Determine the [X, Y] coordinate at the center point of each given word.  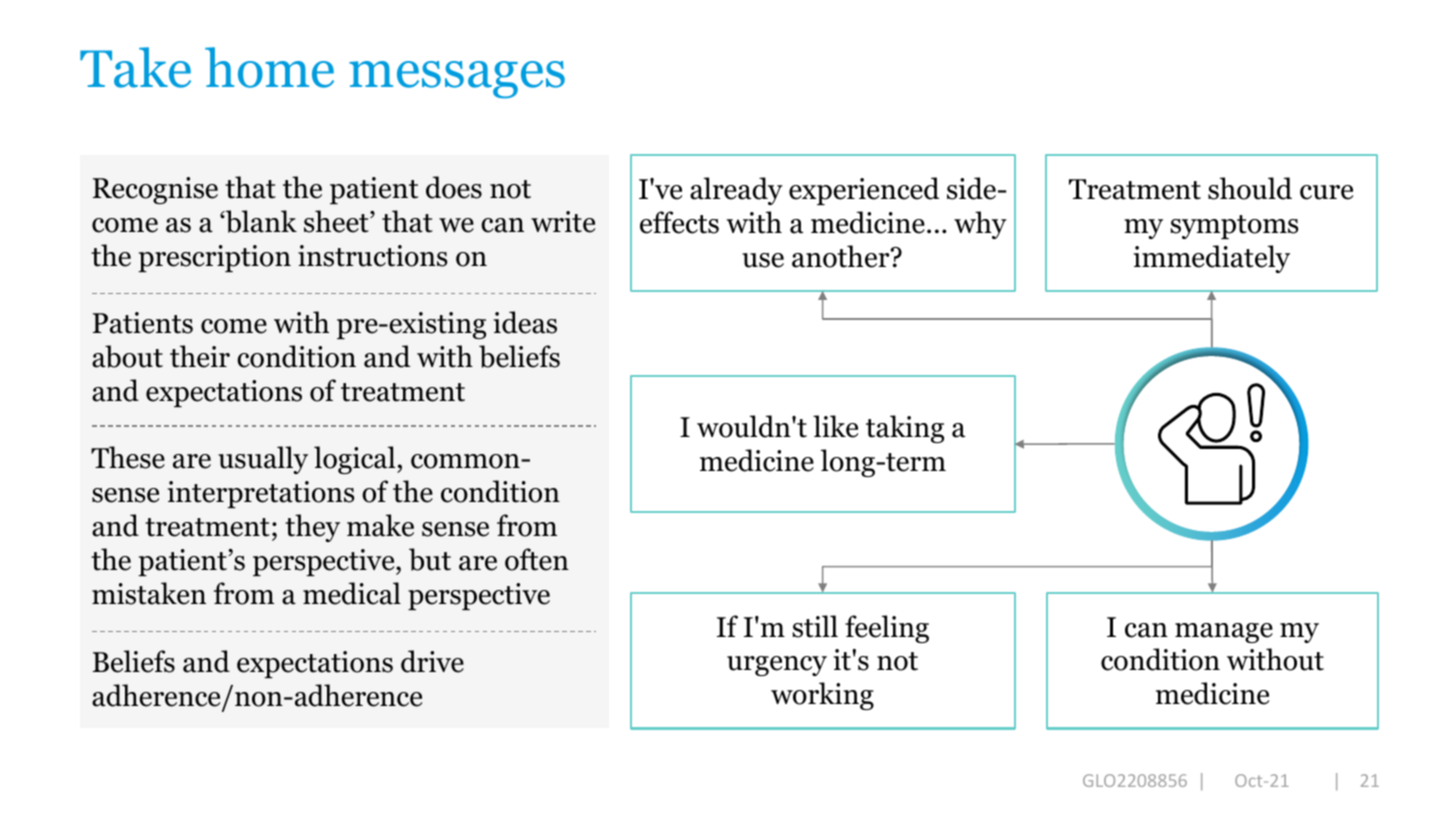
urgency [777, 666]
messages [457, 80]
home [269, 67]
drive [432, 661]
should [1250, 188]
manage [1224, 633]
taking [905, 429]
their [200, 356]
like [835, 426]
